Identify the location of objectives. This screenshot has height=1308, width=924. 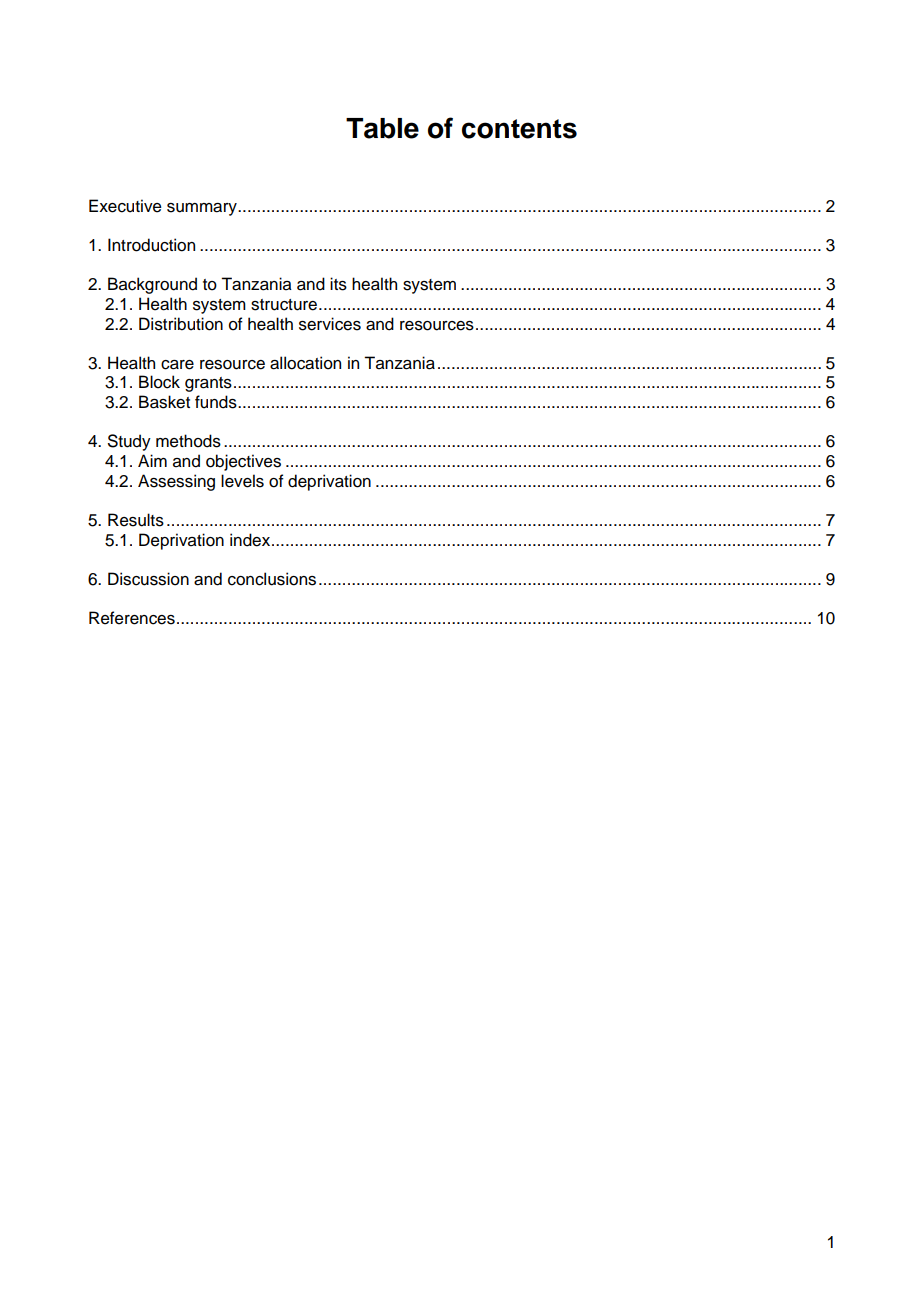
(243, 462).
